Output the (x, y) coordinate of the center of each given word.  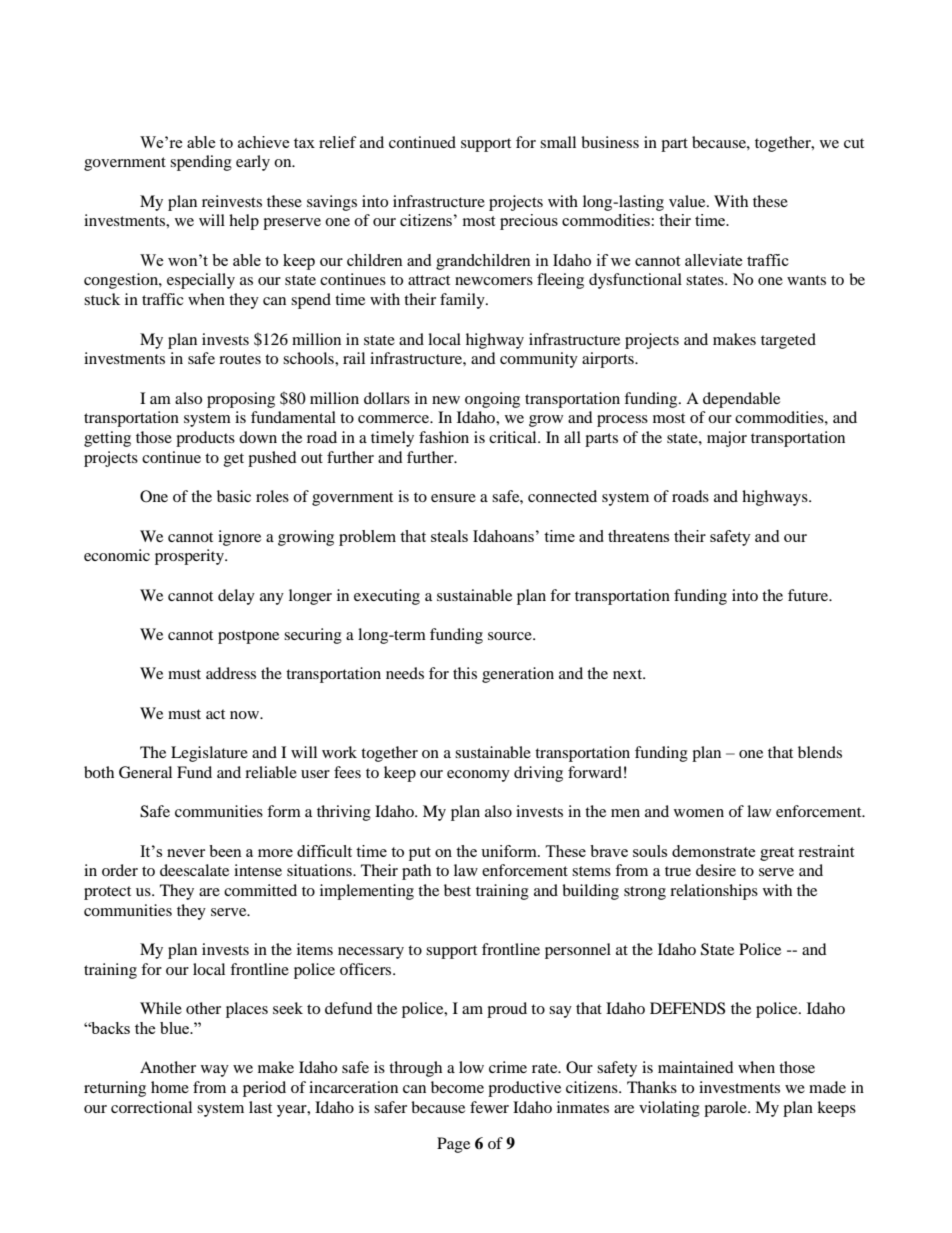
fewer (489, 1107)
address (231, 673)
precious (529, 222)
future (809, 595)
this (465, 673)
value (688, 201)
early (253, 163)
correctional (151, 1107)
